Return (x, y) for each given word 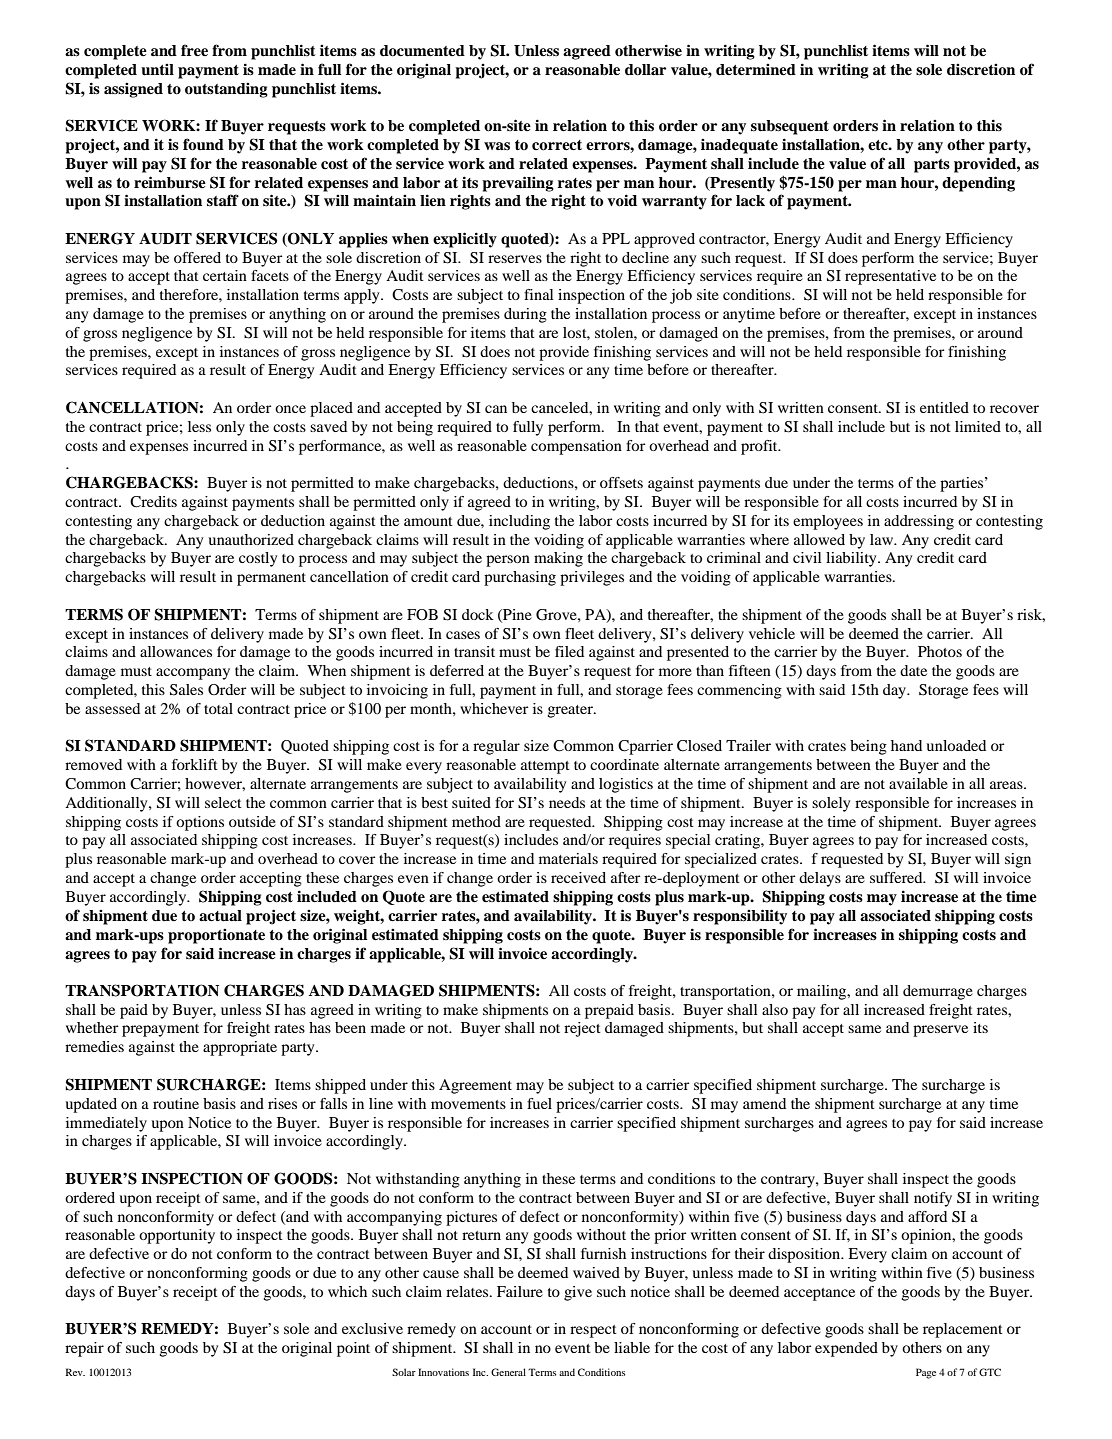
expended (846, 1349)
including (519, 522)
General (508, 1372)
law (883, 539)
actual (220, 916)
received (578, 877)
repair (84, 1349)
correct (557, 145)
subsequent (790, 127)
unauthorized (251, 539)
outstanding (226, 90)
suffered (897, 877)
